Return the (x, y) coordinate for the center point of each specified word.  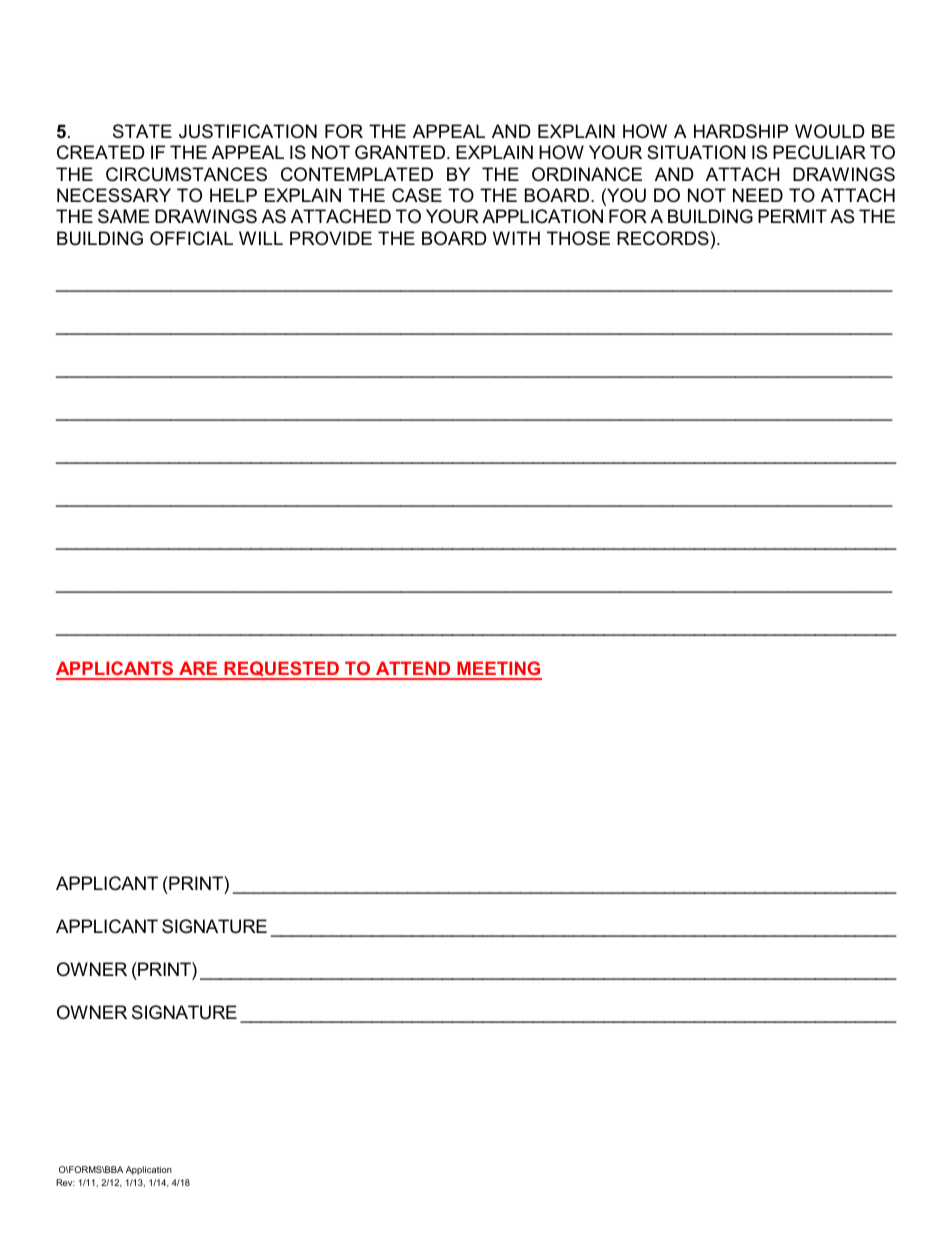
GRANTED (400, 152)
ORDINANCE (587, 174)
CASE (417, 195)
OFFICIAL (191, 238)
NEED (758, 195)
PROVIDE (331, 238)
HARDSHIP (741, 131)
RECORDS (663, 238)
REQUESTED (281, 670)
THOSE (578, 238)
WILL (261, 238)
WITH (516, 238)
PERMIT (792, 216)
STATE (142, 131)
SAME (124, 216)
